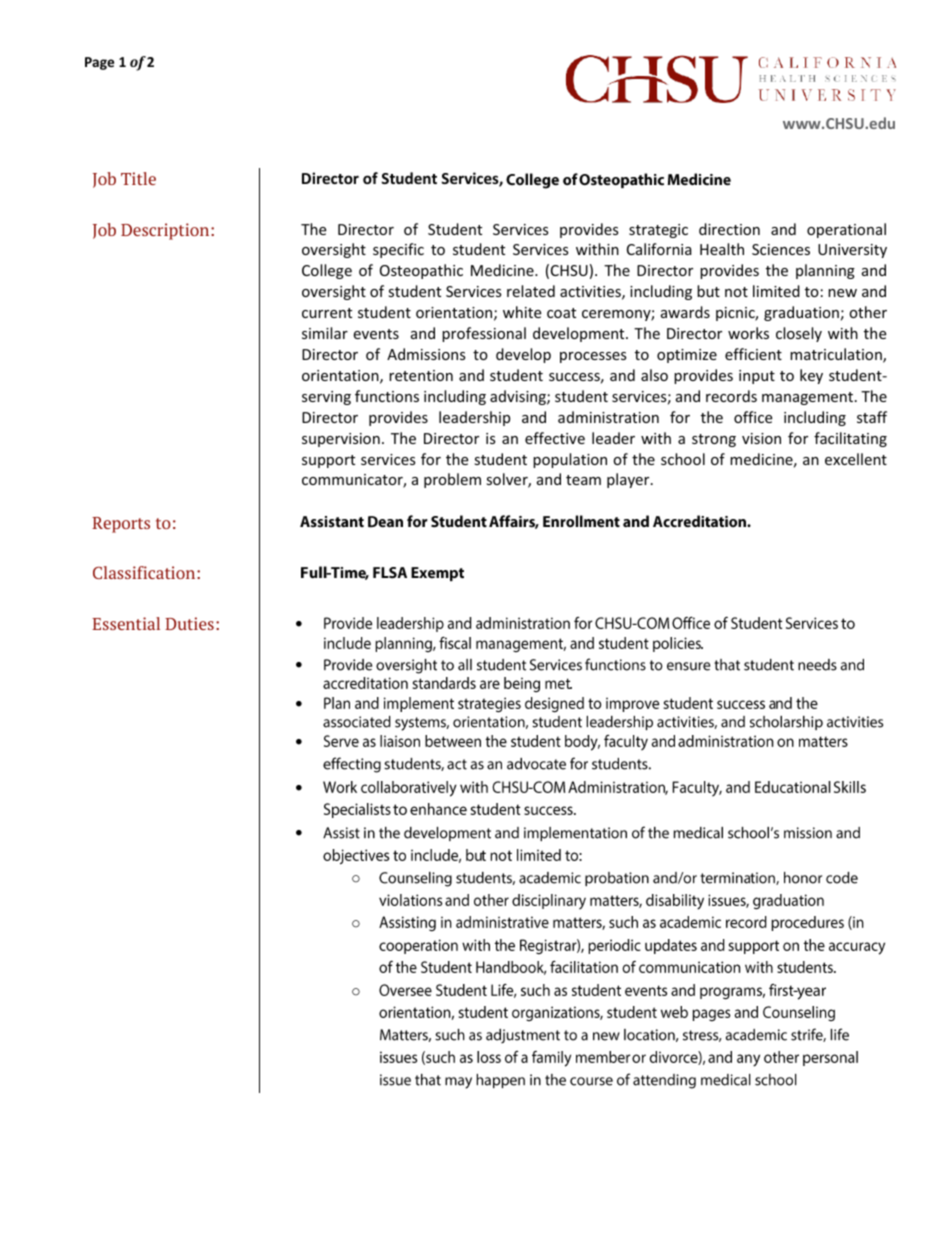 The height and width of the page is (1233, 952). What do you see at coordinates (189, 623) in the page?
I see `Duties` at bounding box center [189, 623].
